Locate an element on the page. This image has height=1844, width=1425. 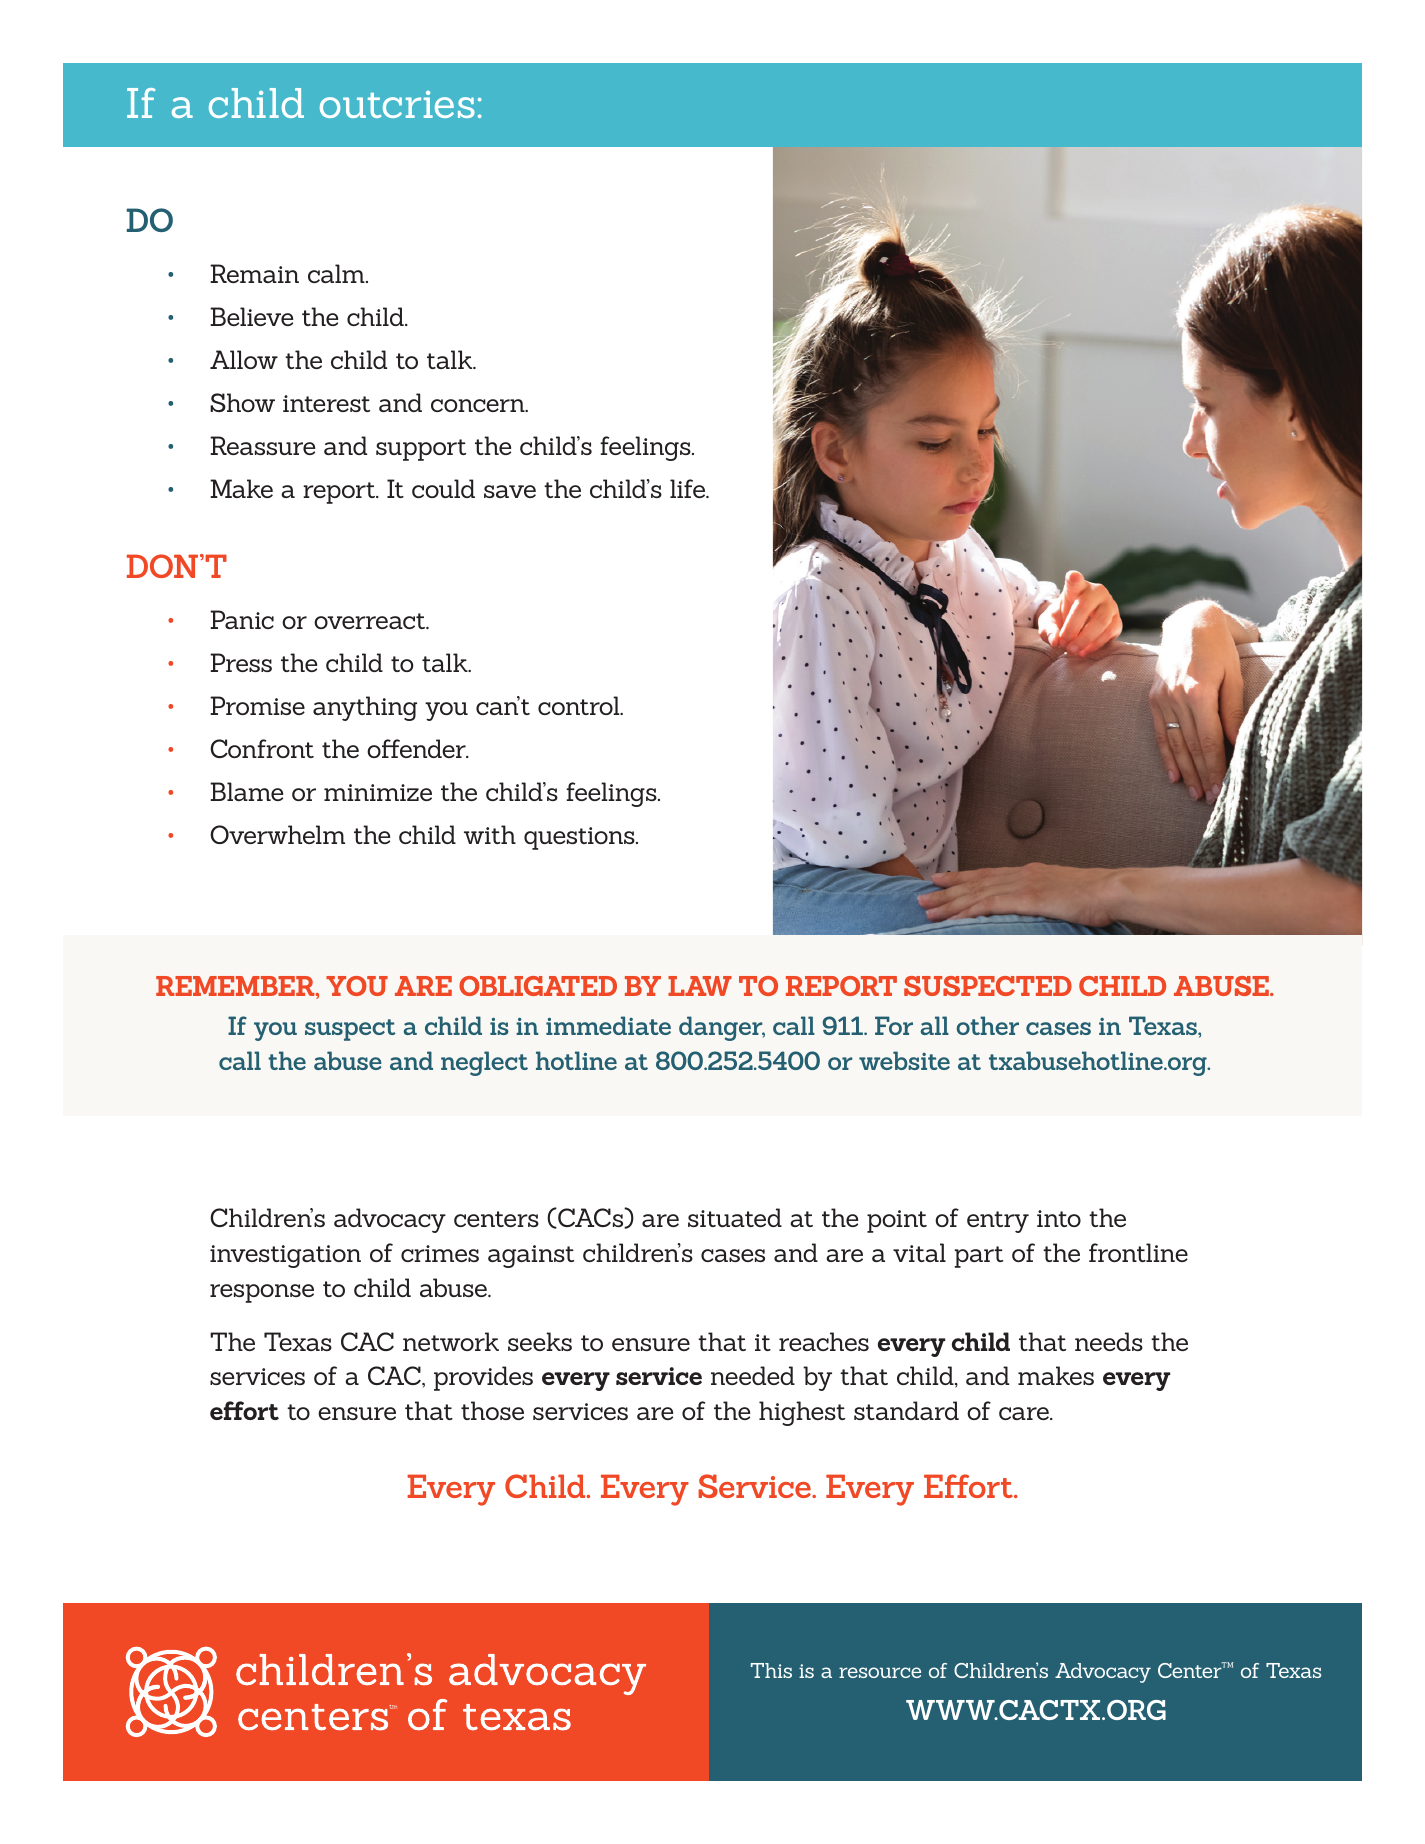
those is located at coordinates (492, 1410).
